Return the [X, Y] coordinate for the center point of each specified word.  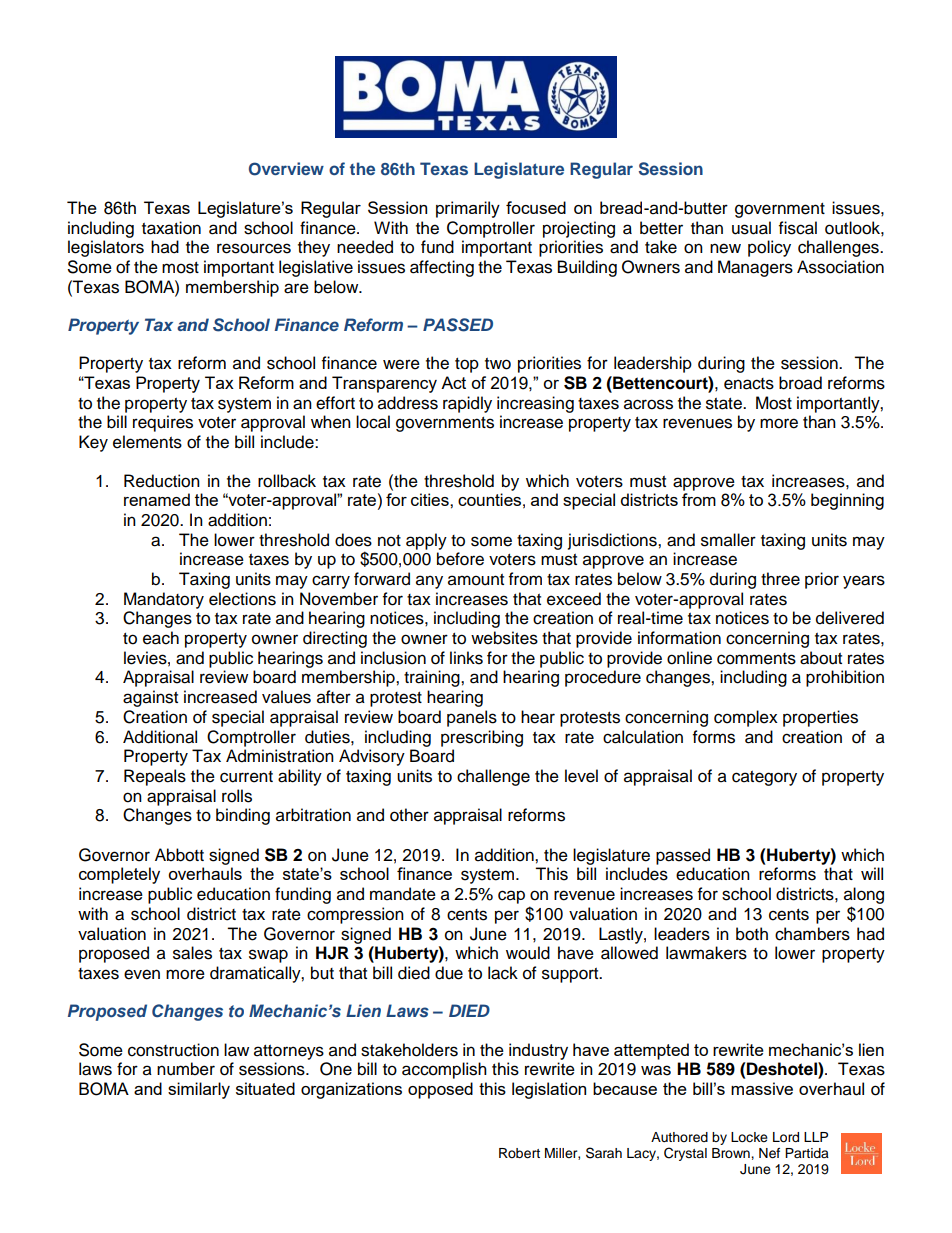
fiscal [798, 228]
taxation [171, 228]
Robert [519, 1153]
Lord [786, 1137]
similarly [199, 1090]
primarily [468, 209]
